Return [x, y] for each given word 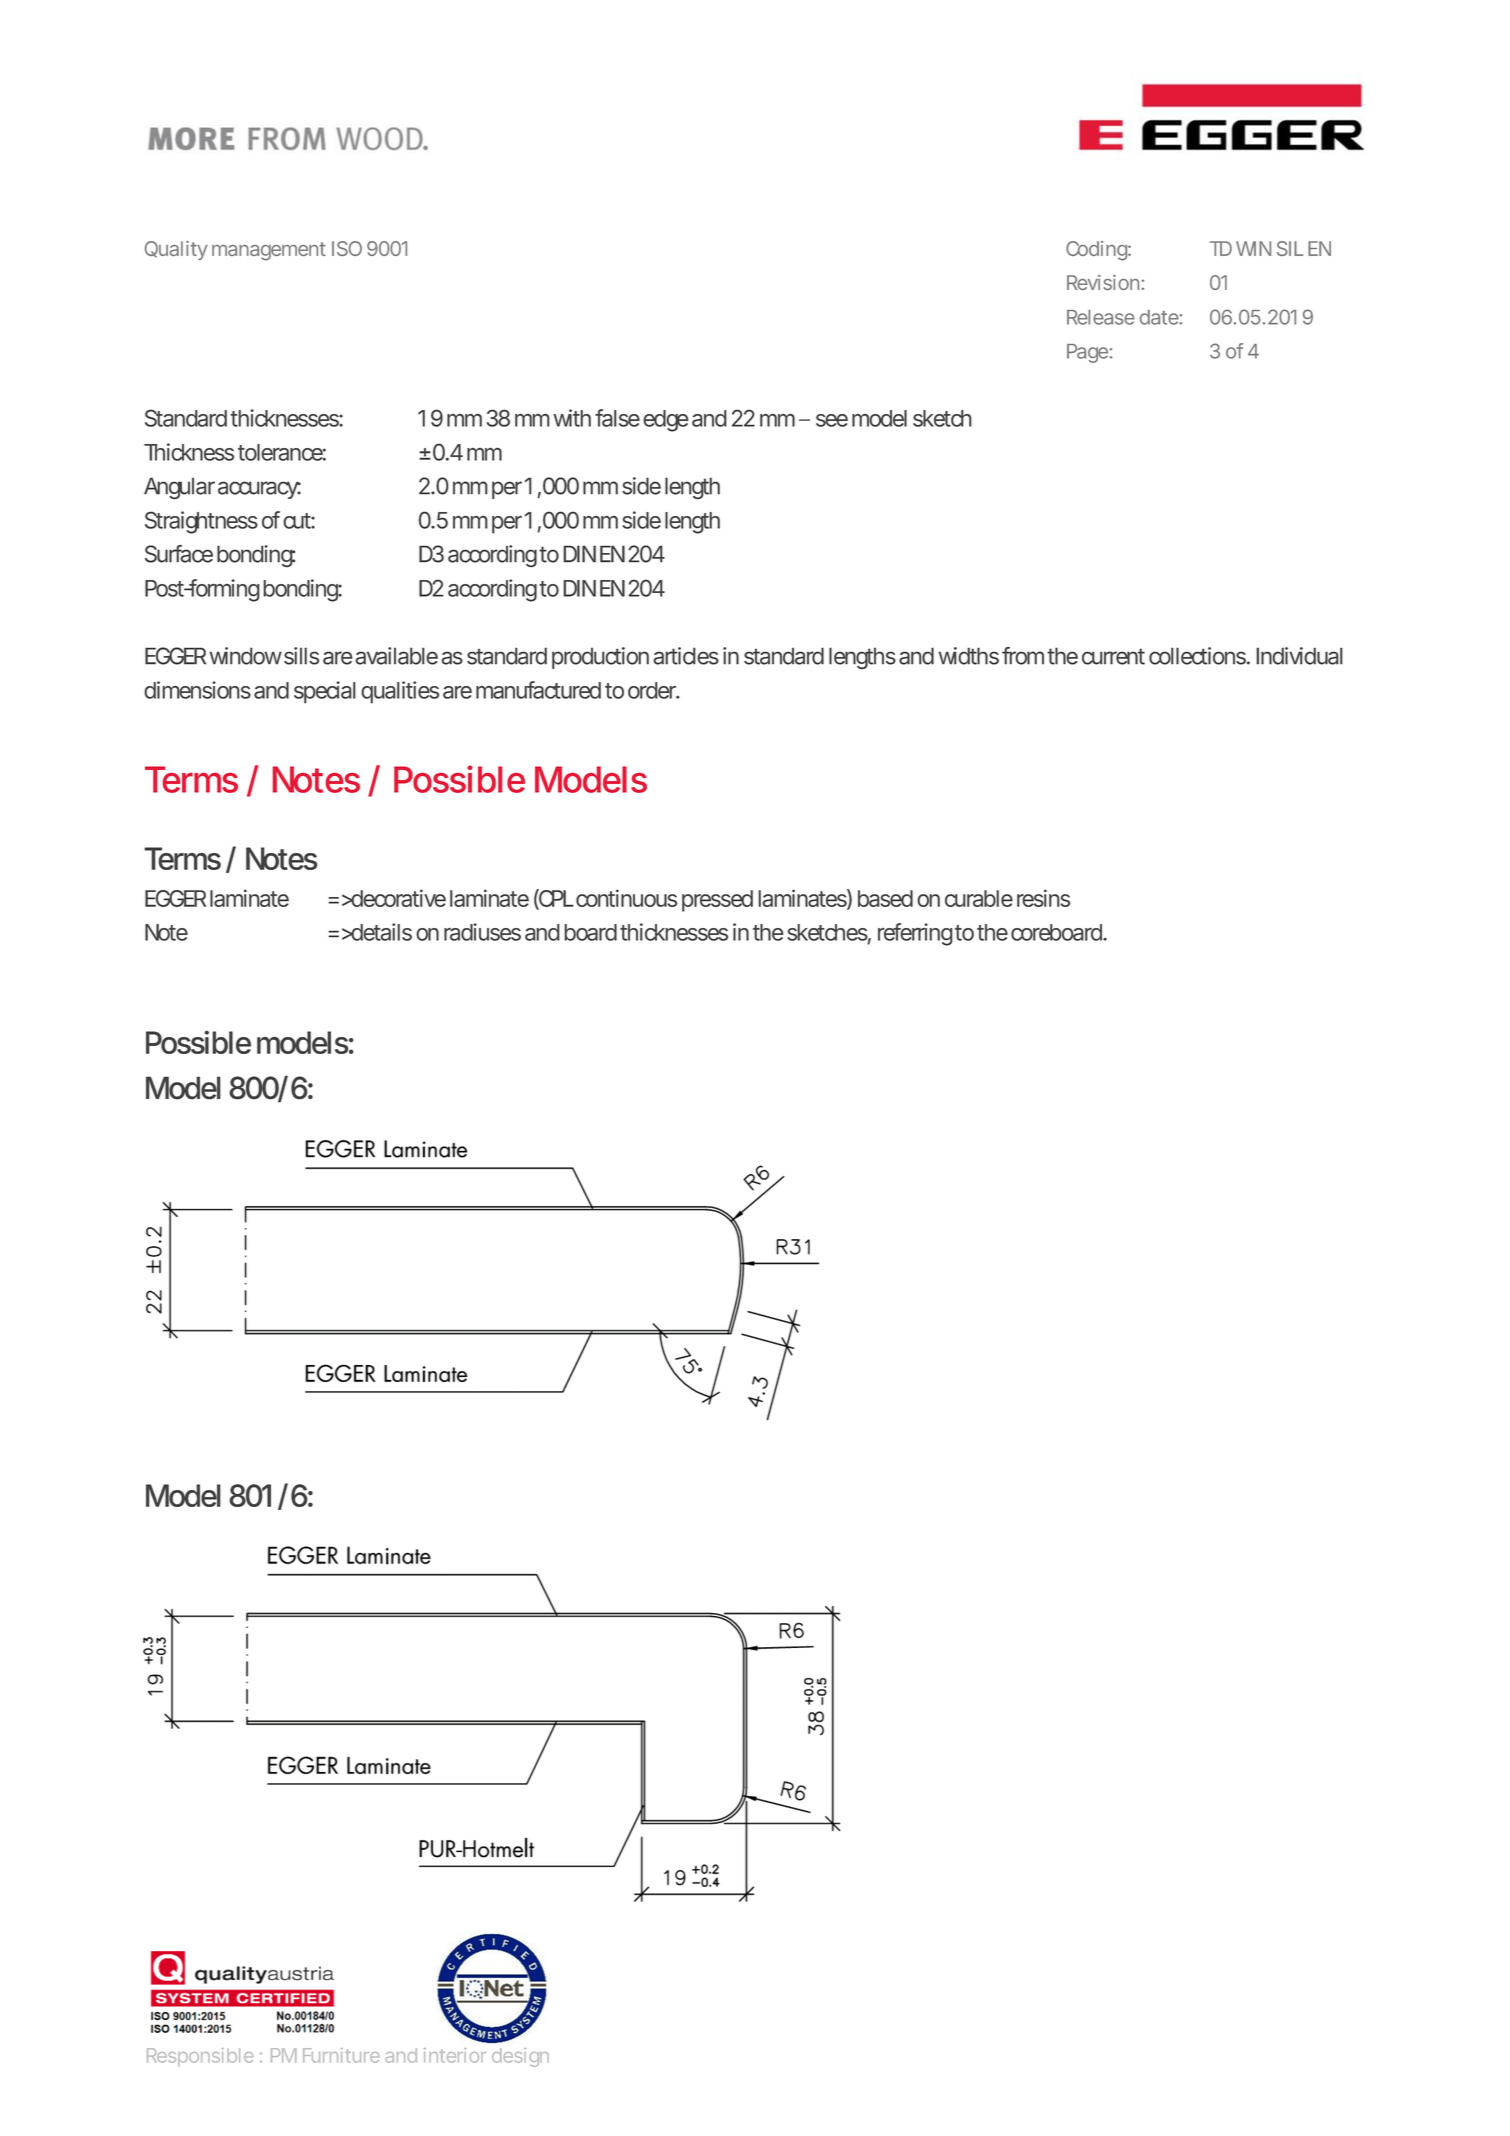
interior [455, 2055]
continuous [626, 898]
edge [665, 421]
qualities [400, 692]
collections [1197, 656]
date [1159, 317]
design [520, 2057]
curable [979, 898]
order [653, 690]
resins [1043, 898]
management [269, 251]
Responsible [200, 2057]
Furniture [341, 2055]
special [325, 692]
